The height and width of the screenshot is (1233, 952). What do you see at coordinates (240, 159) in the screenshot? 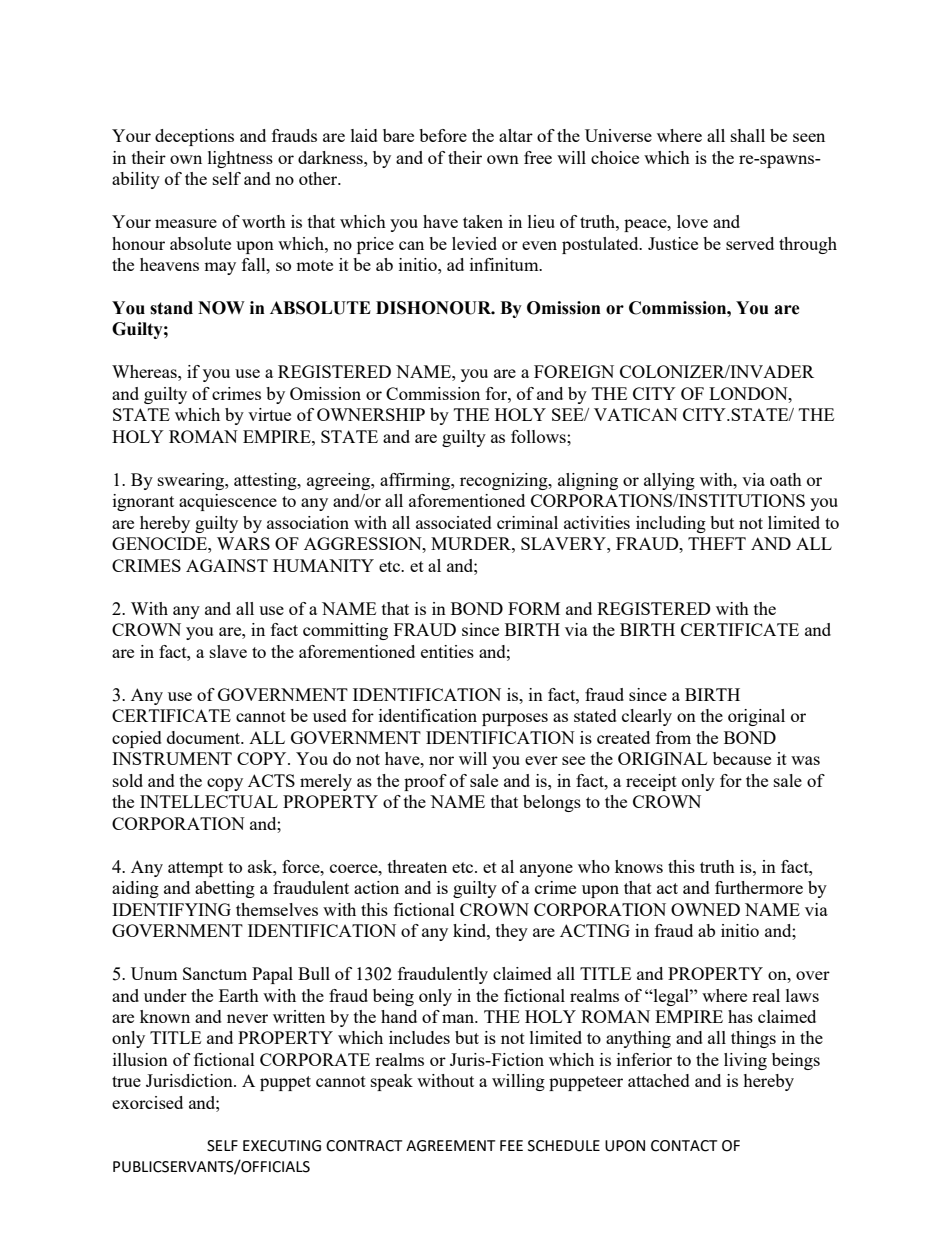
I see `lightness` at bounding box center [240, 159].
